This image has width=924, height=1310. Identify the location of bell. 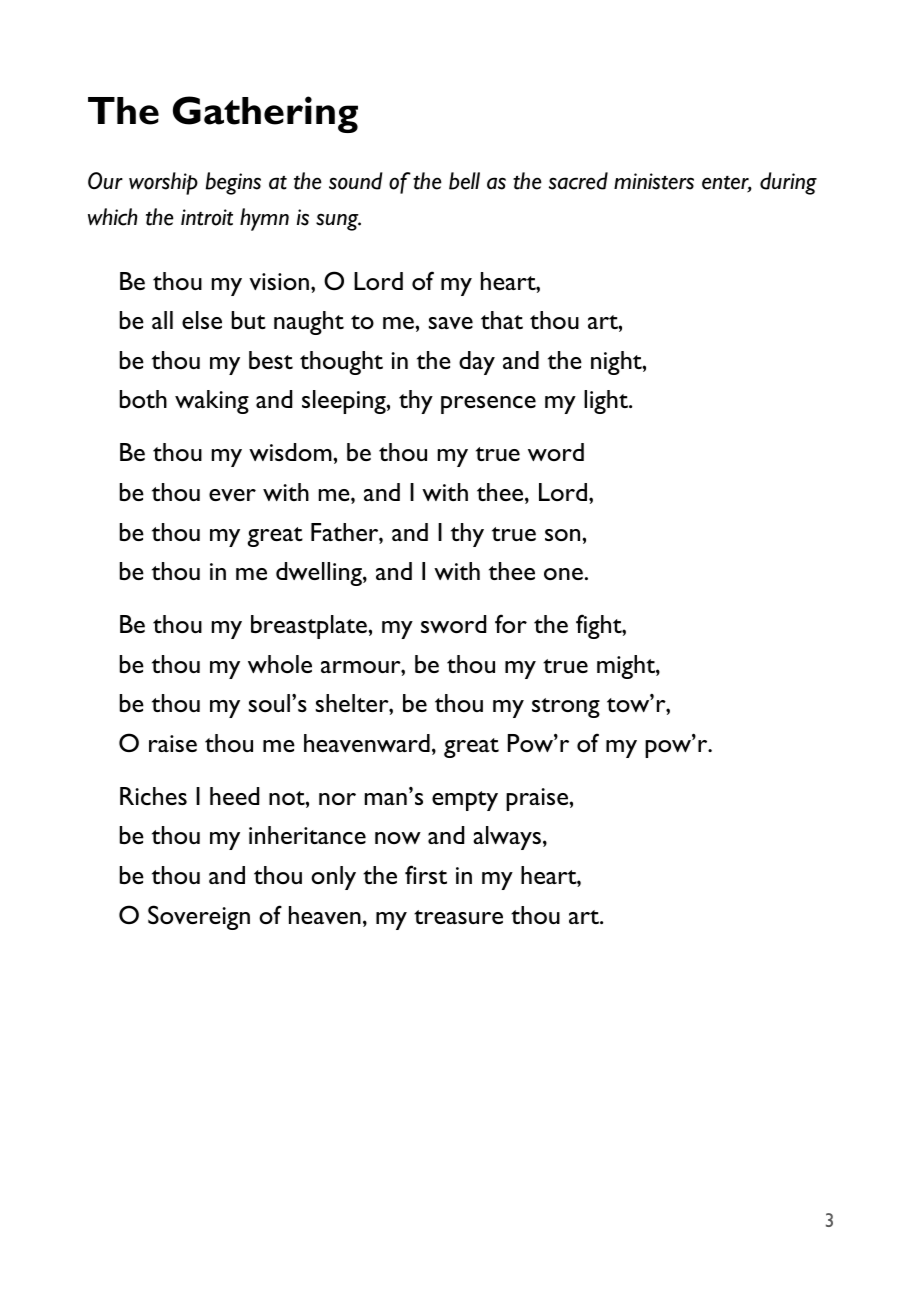
(464, 181).
